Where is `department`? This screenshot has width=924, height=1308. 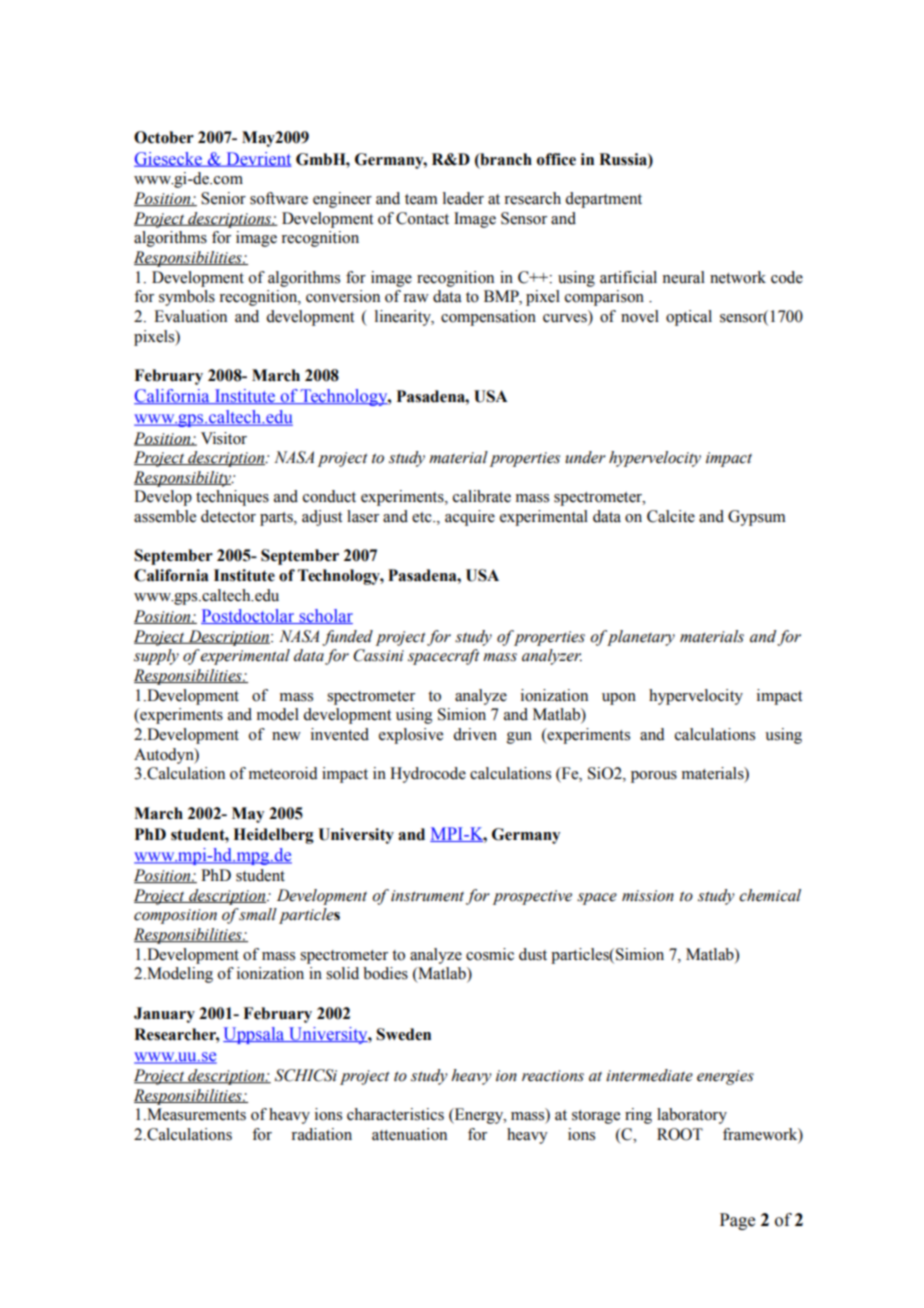
department is located at coordinates (603, 200).
